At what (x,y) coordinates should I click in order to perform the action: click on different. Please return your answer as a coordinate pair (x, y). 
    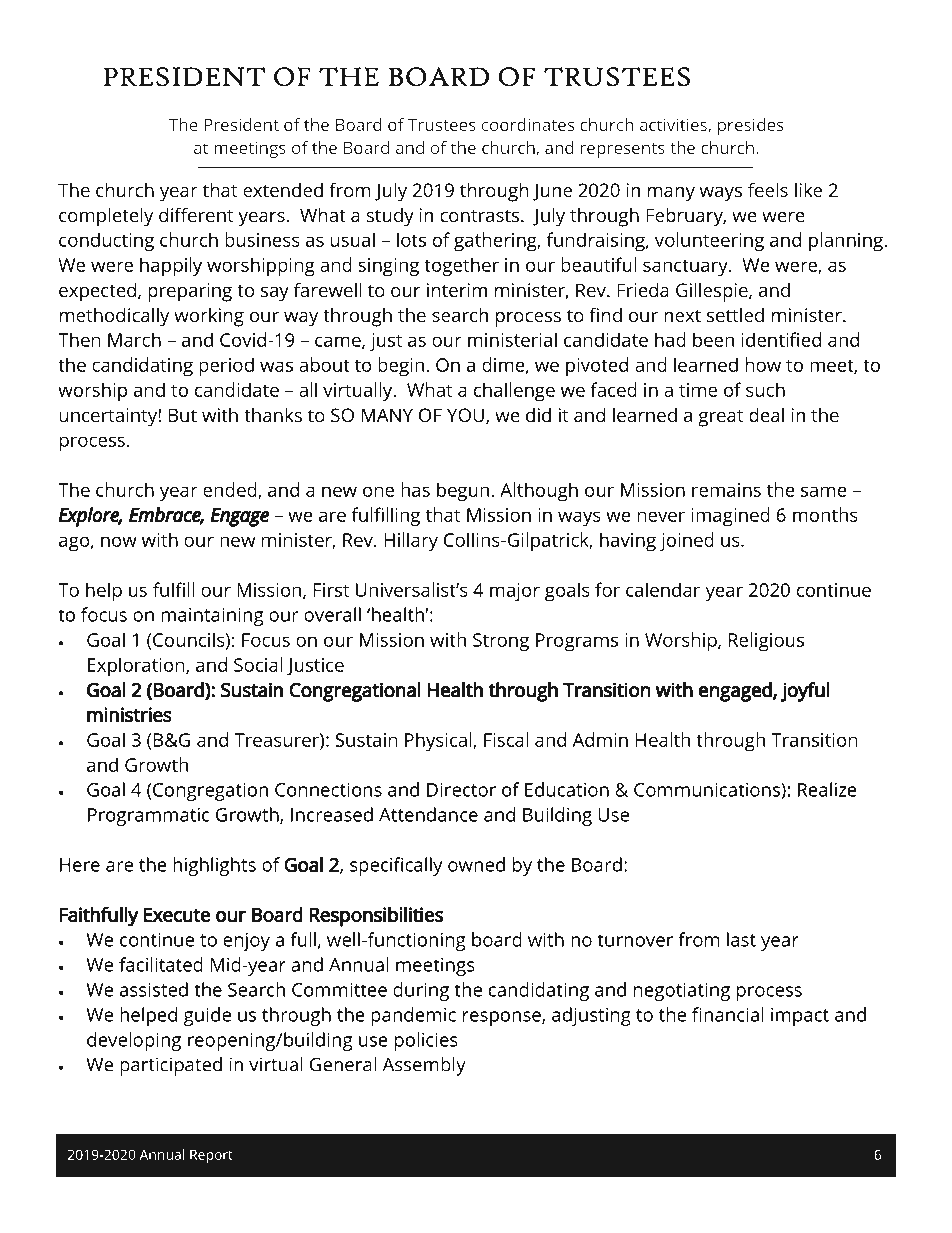
    Looking at the image, I should click on (196, 214).
